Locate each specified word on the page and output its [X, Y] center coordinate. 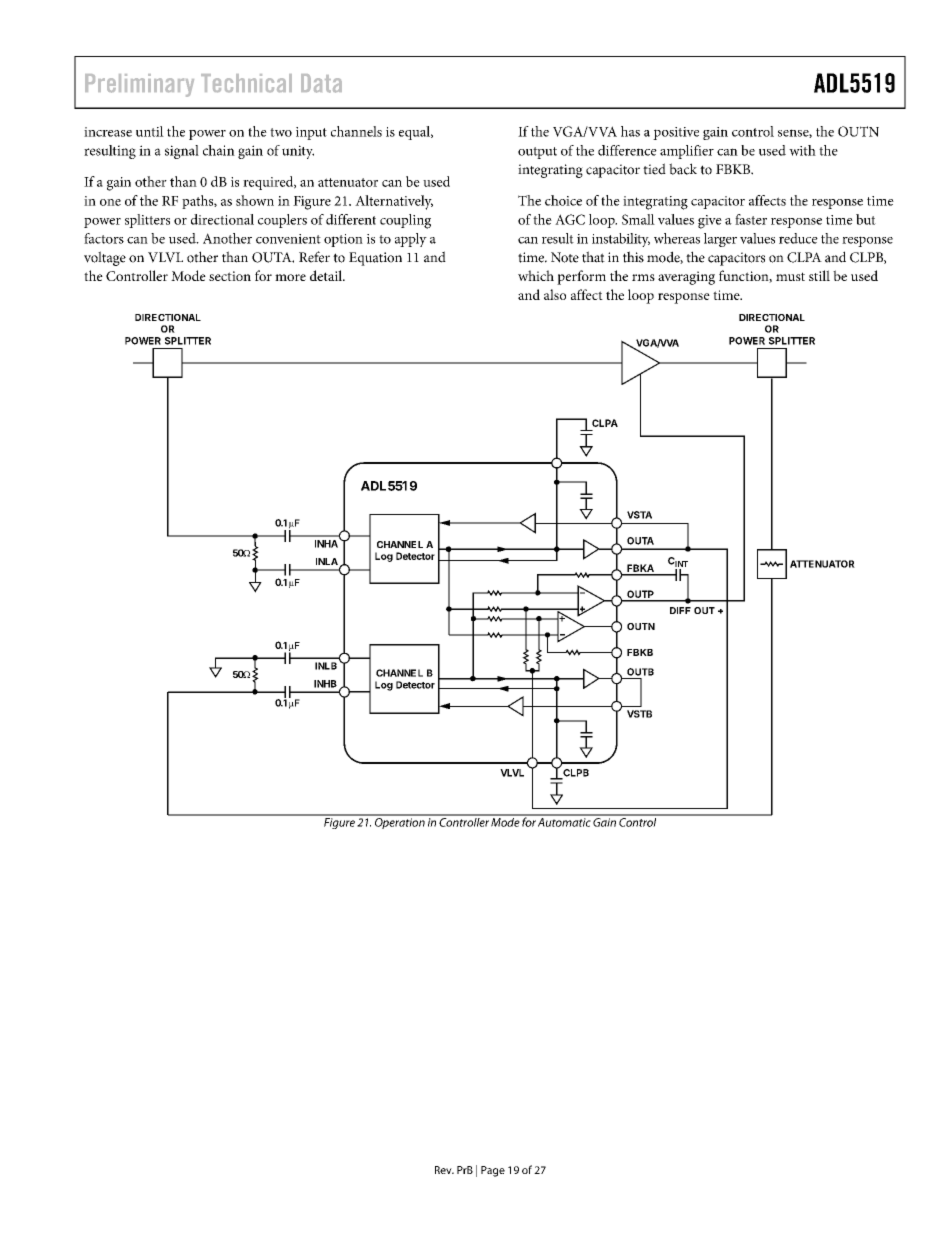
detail [327, 275]
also [555, 294]
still [819, 275]
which [536, 275]
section [230, 276]
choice [563, 200]
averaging [686, 278]
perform [581, 277]
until [150, 131]
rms [643, 277]
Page [493, 1171]
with [802, 150]
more [290, 277]
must [790, 276]
